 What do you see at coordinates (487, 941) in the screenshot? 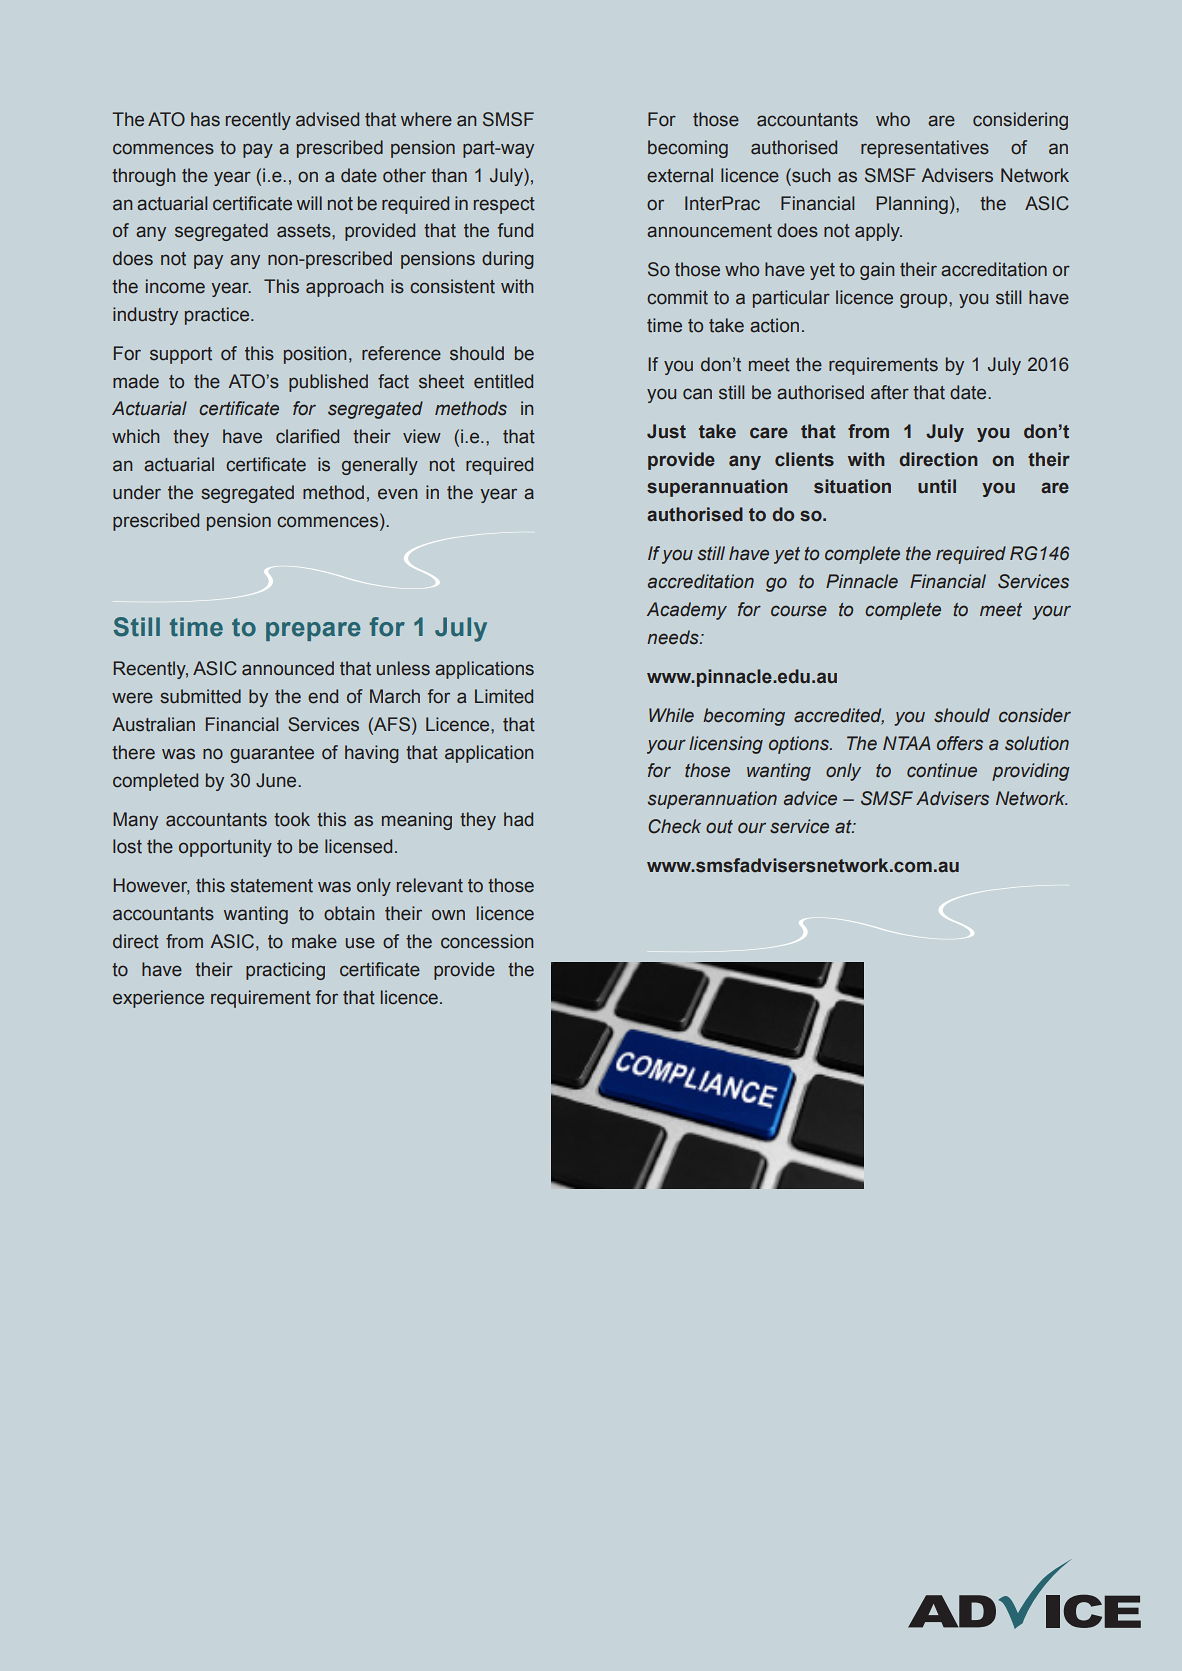
I see `concession` at bounding box center [487, 941].
